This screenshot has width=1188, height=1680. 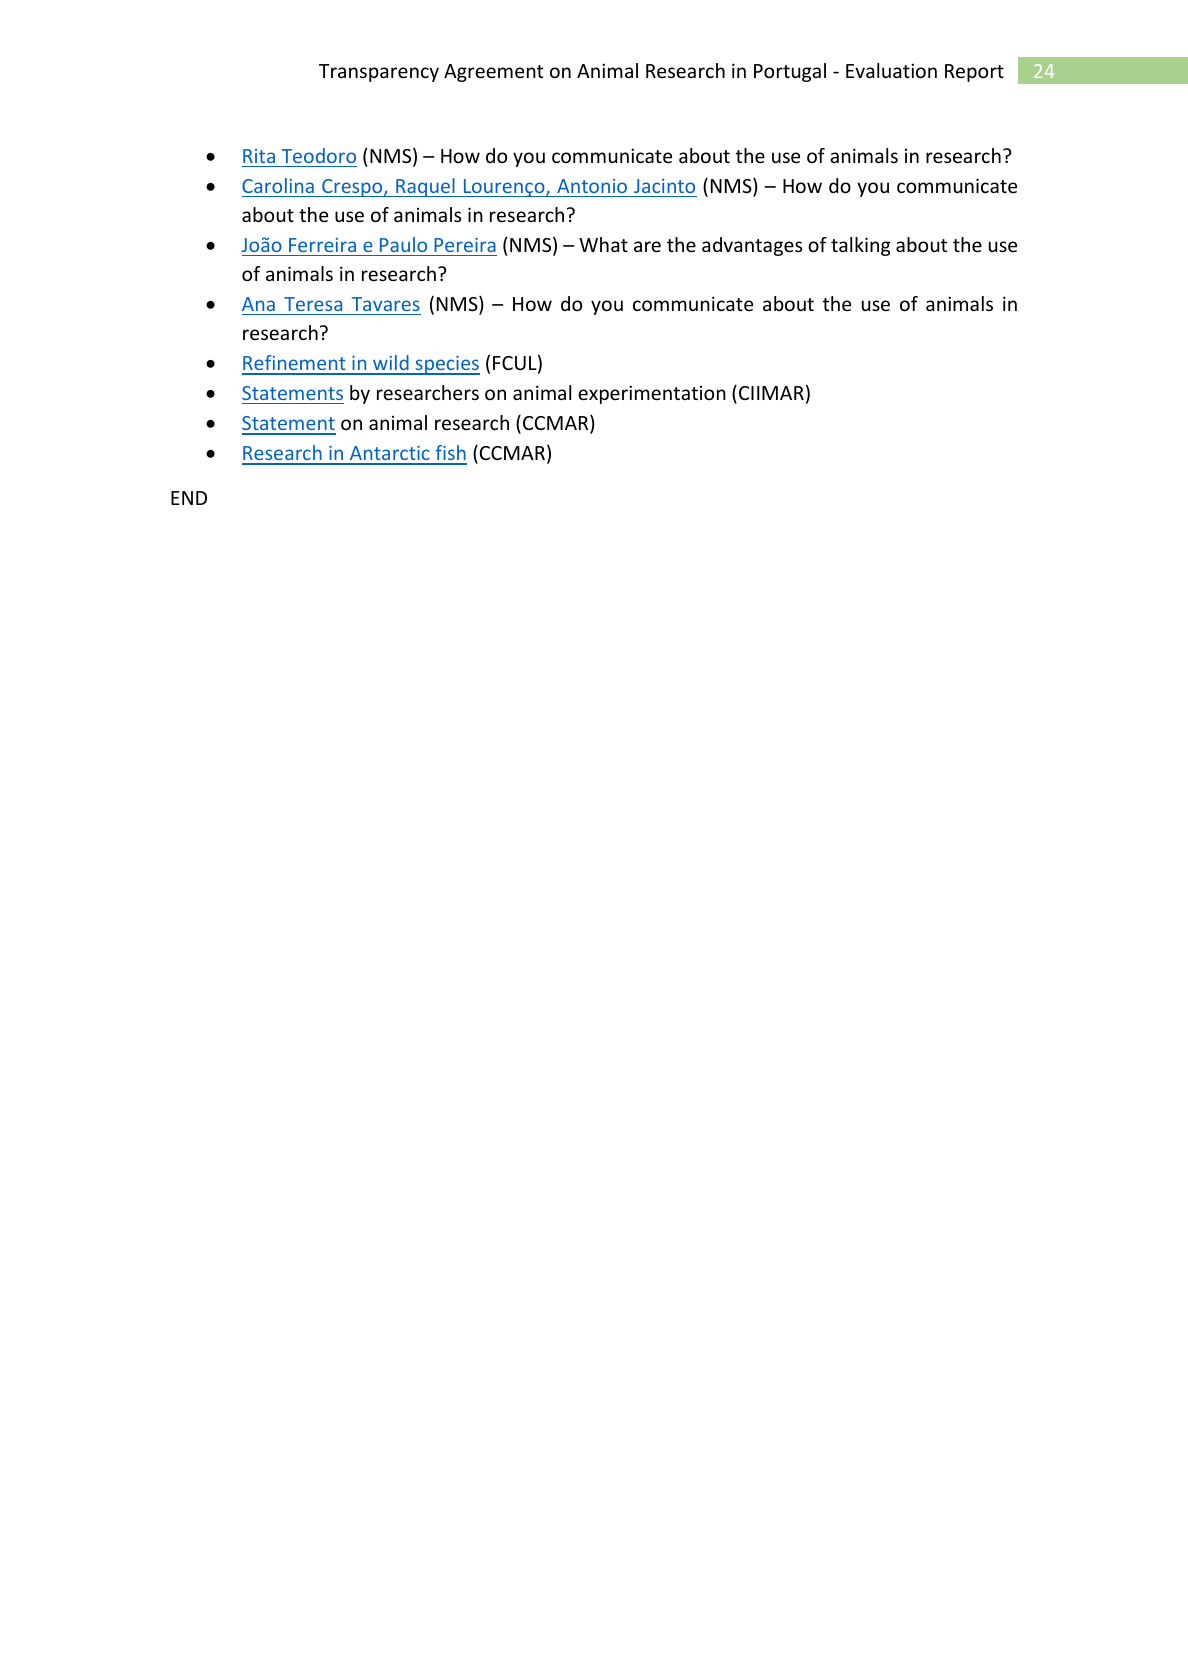 What do you see at coordinates (189, 498) in the screenshot?
I see `END` at bounding box center [189, 498].
